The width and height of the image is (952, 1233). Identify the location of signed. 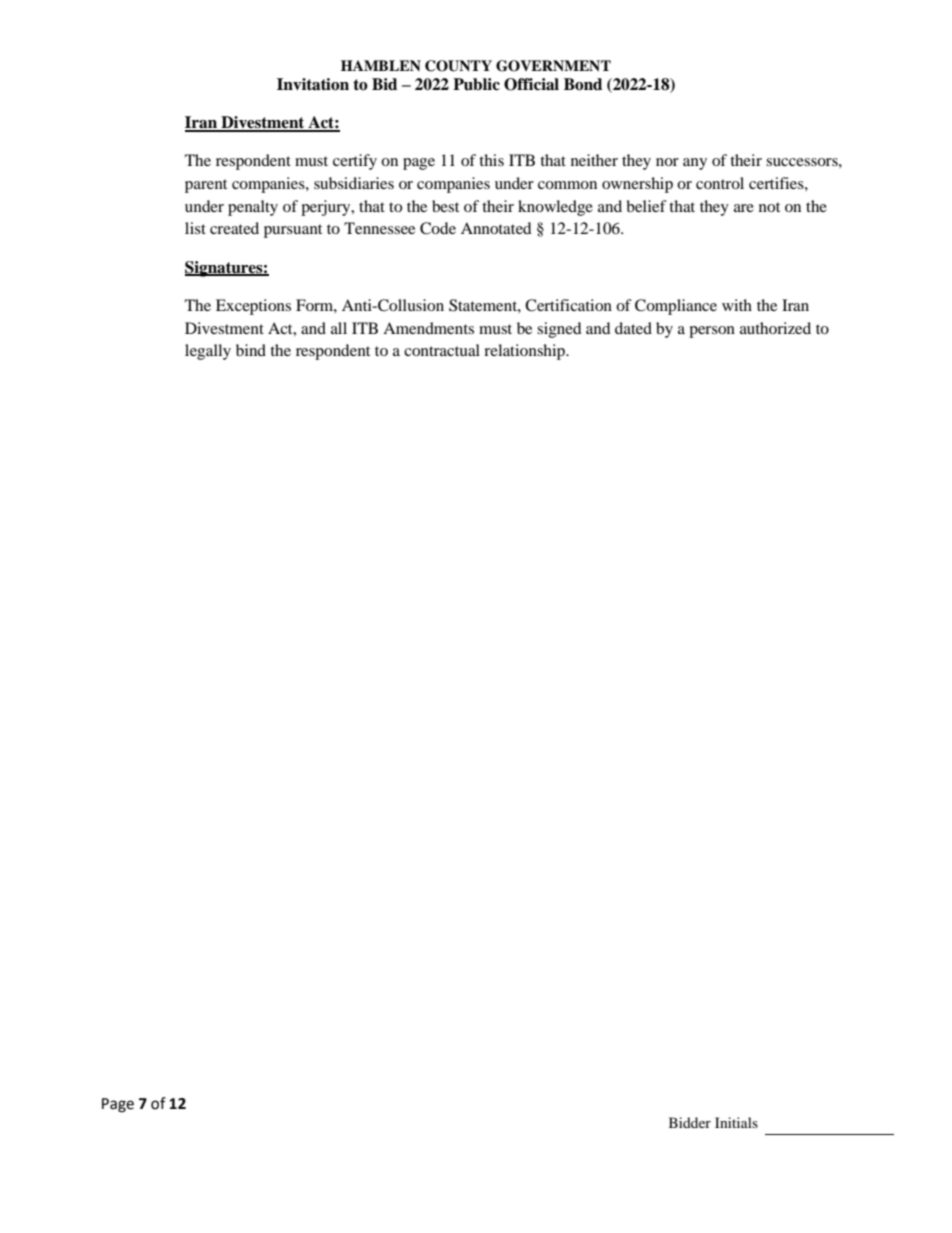
(559, 330).
